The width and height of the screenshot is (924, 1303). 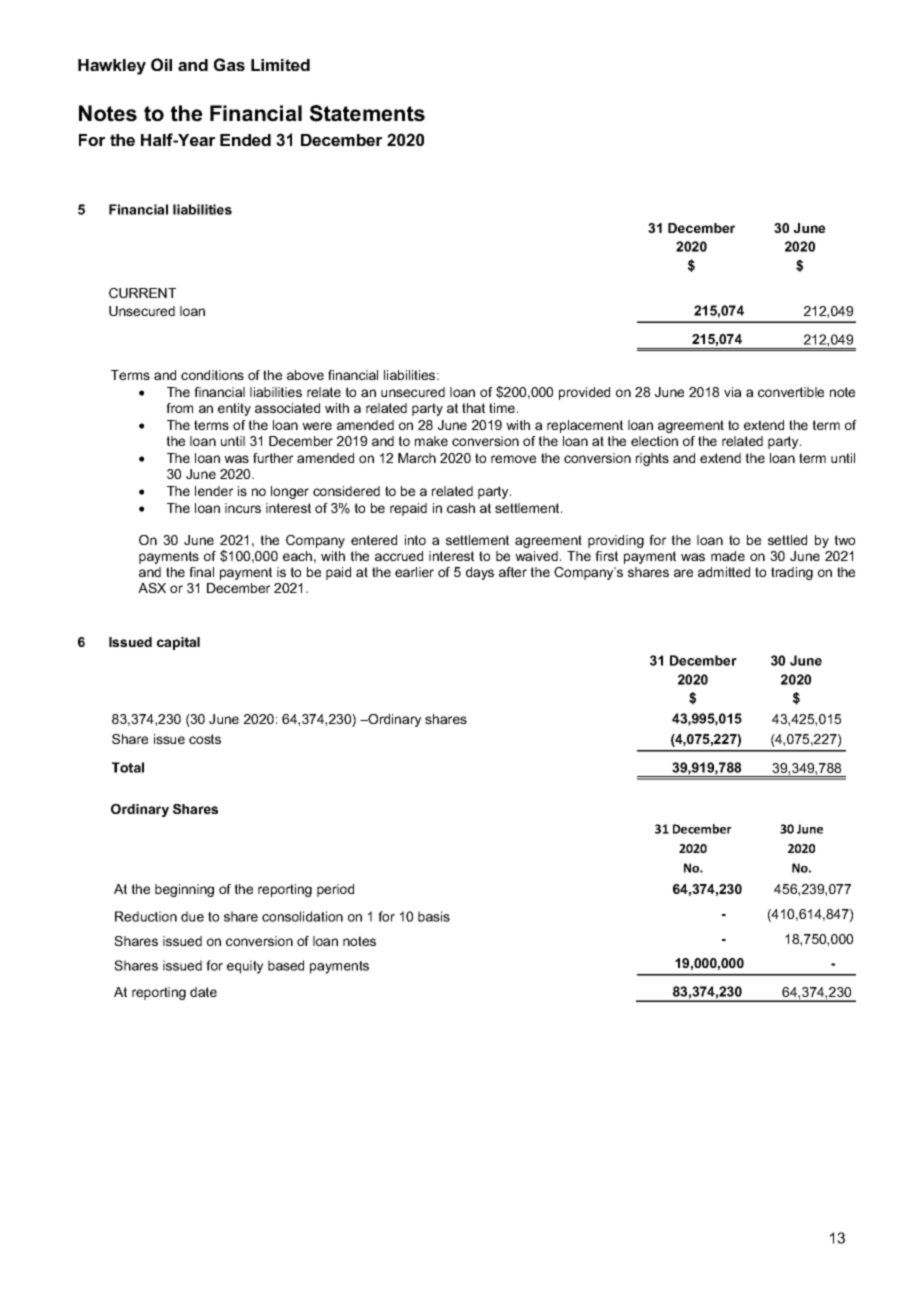 I want to click on capital, so click(x=178, y=643).
